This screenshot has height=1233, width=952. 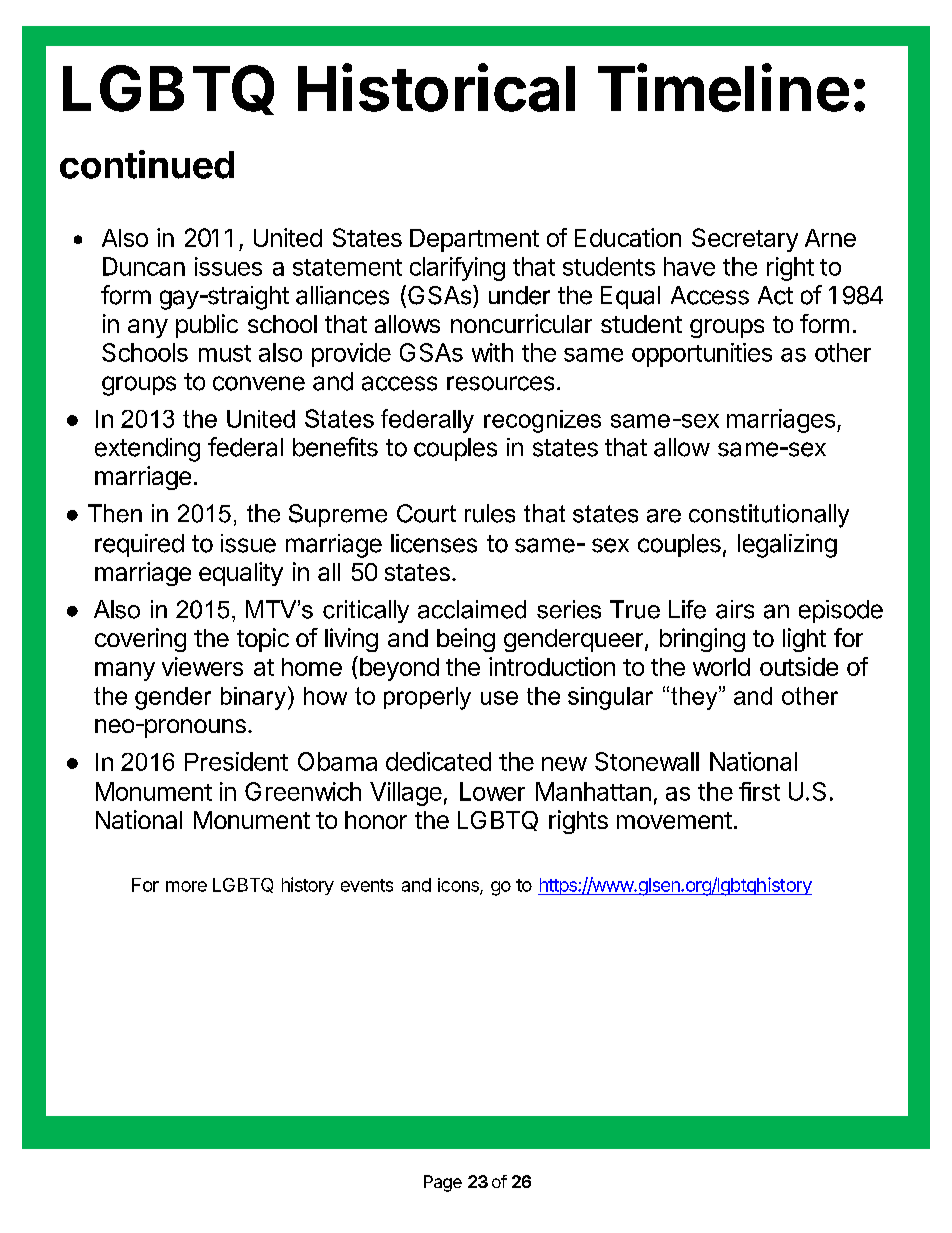 What do you see at coordinates (443, 1183) in the screenshot?
I see `Page` at bounding box center [443, 1183].
